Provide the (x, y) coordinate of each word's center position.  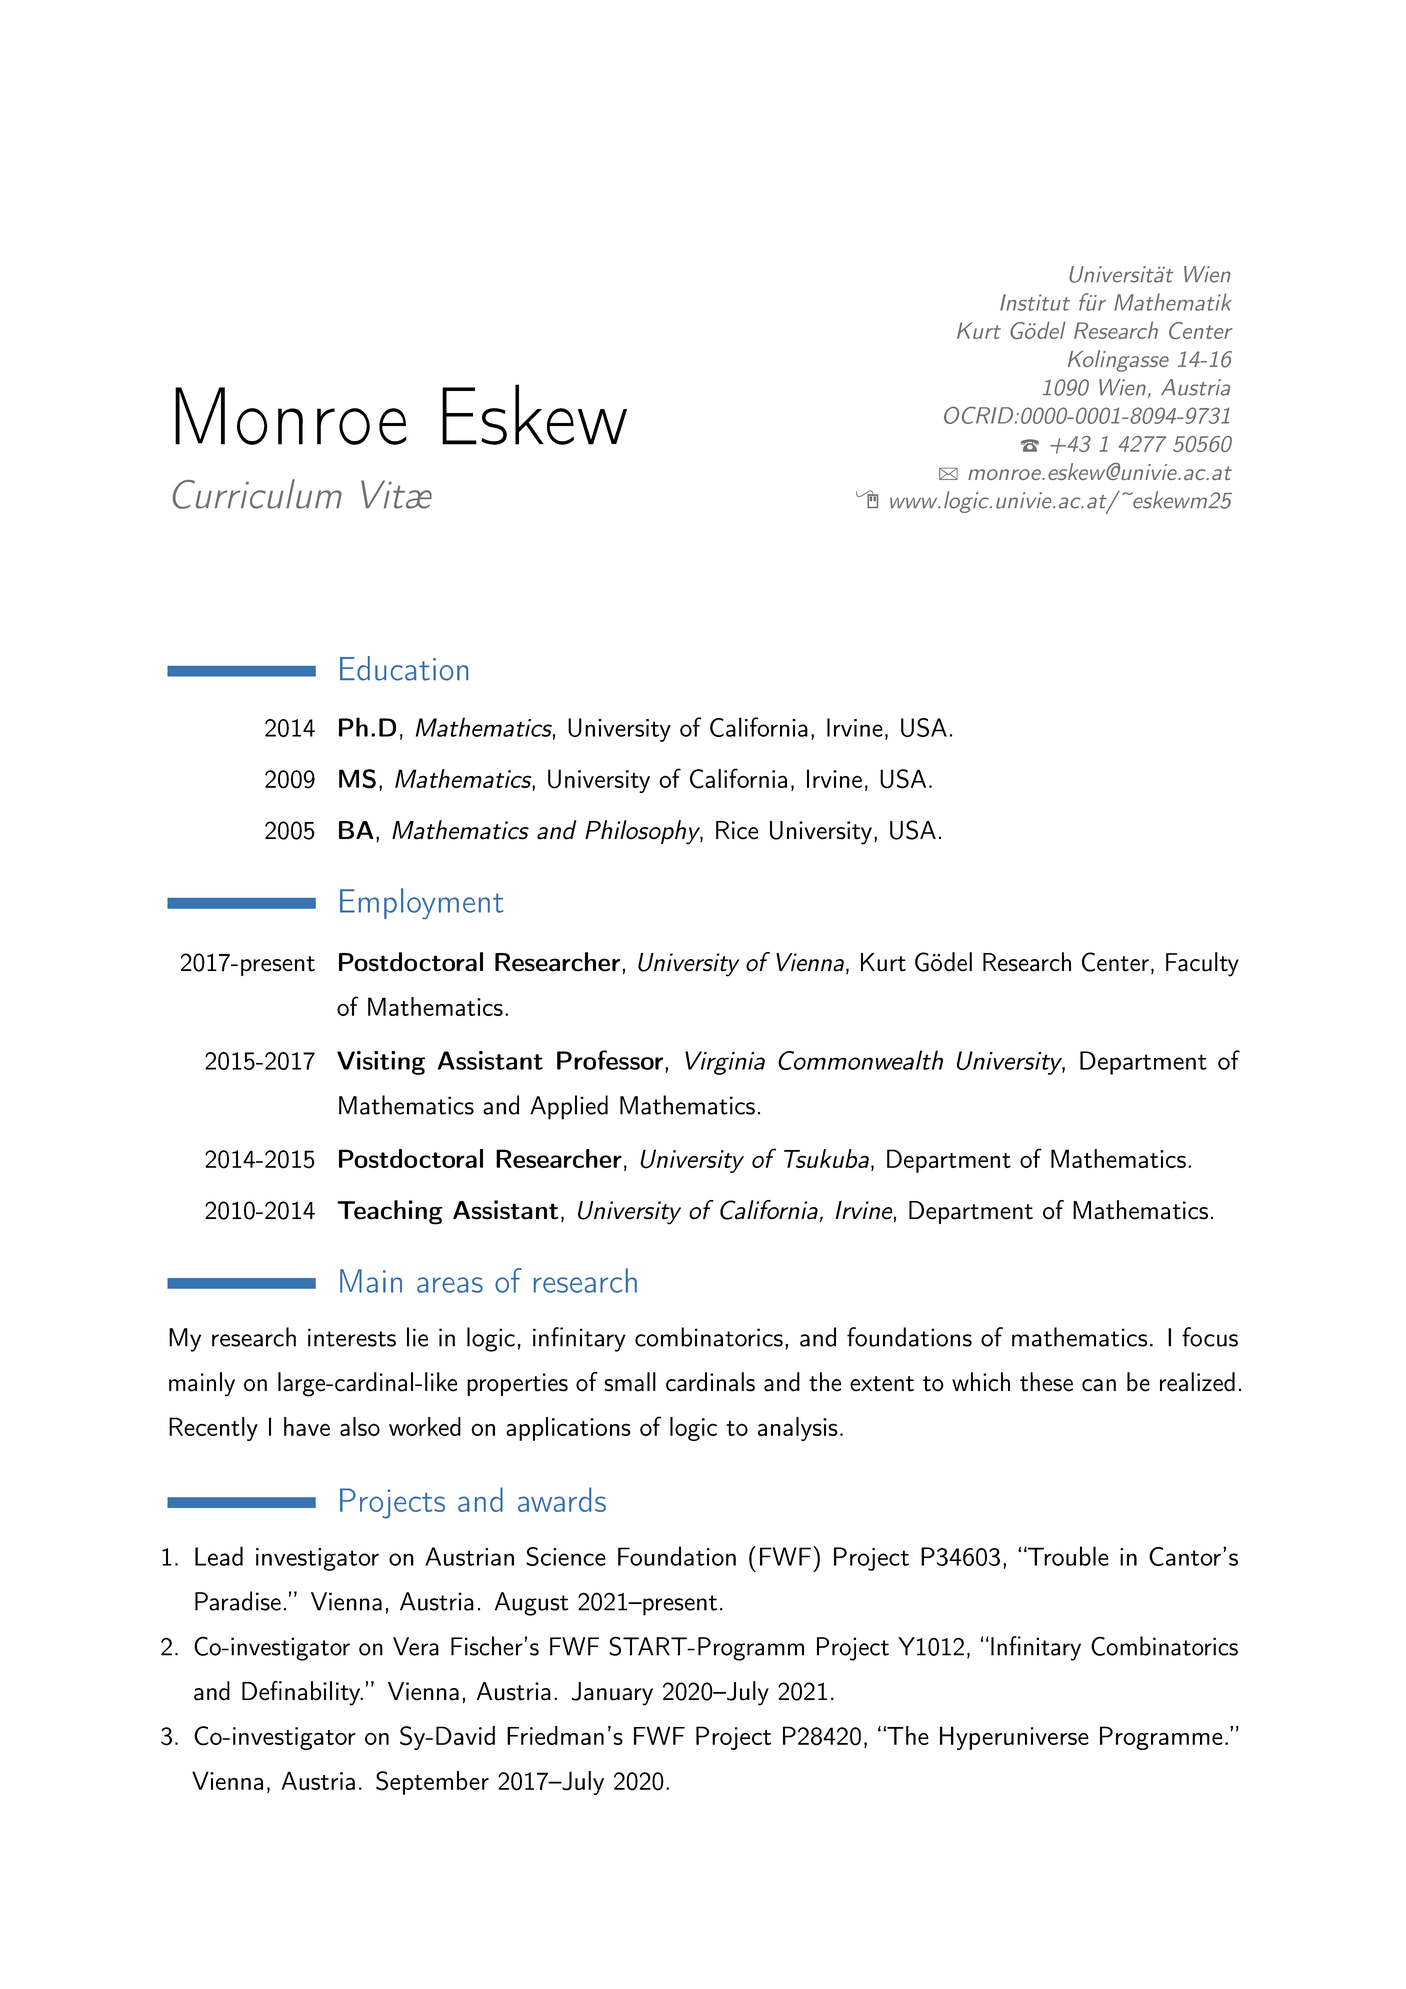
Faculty (1202, 964)
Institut (1035, 302)
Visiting (381, 1063)
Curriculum (257, 494)
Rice (737, 830)
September (432, 1783)
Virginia (725, 1063)
